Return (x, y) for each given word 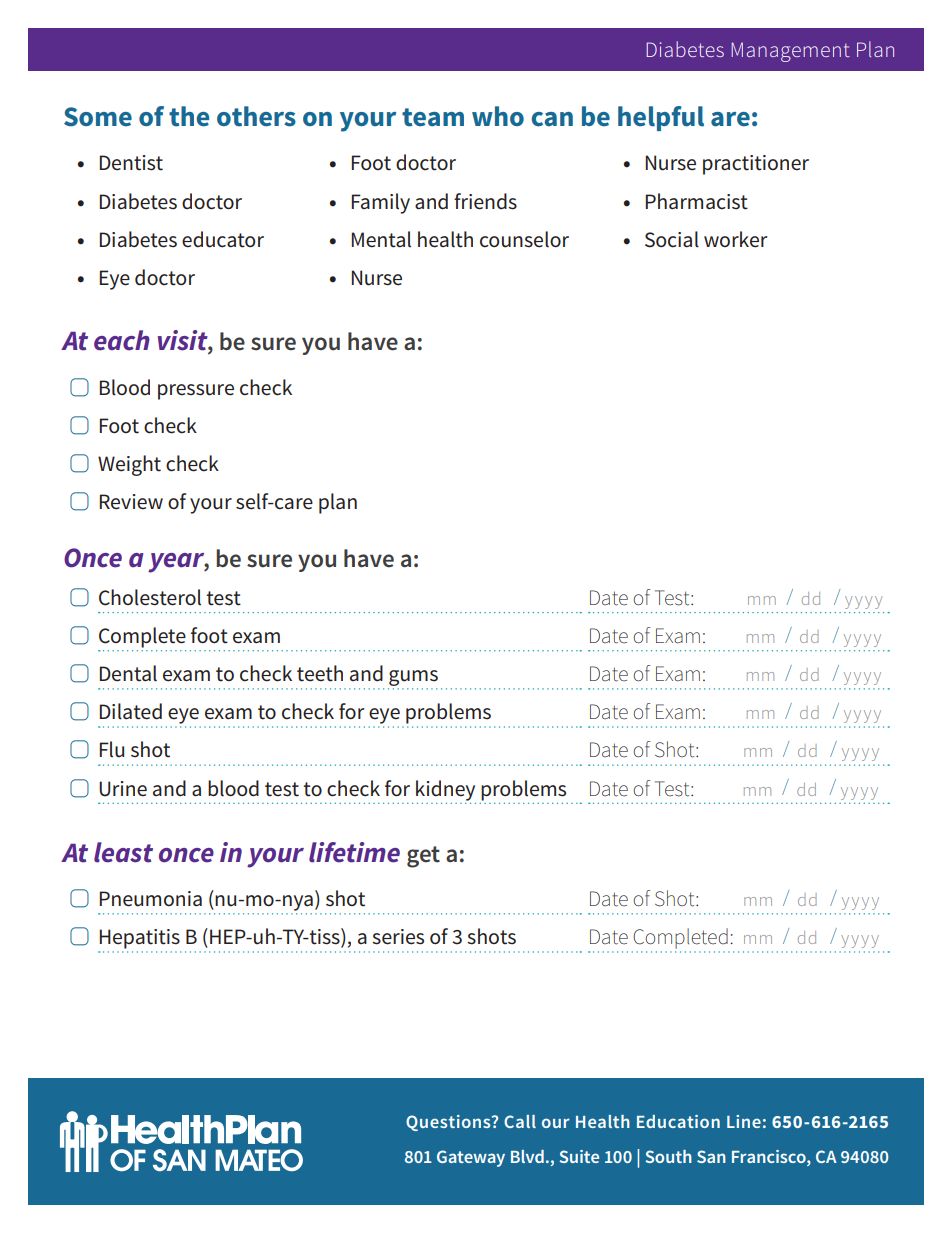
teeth (320, 673)
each (122, 340)
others (256, 116)
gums (413, 678)
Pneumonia (151, 899)
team (433, 117)
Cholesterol (150, 597)
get (423, 857)
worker (736, 239)
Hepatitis (140, 939)
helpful (661, 118)
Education (678, 1121)
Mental (381, 239)
